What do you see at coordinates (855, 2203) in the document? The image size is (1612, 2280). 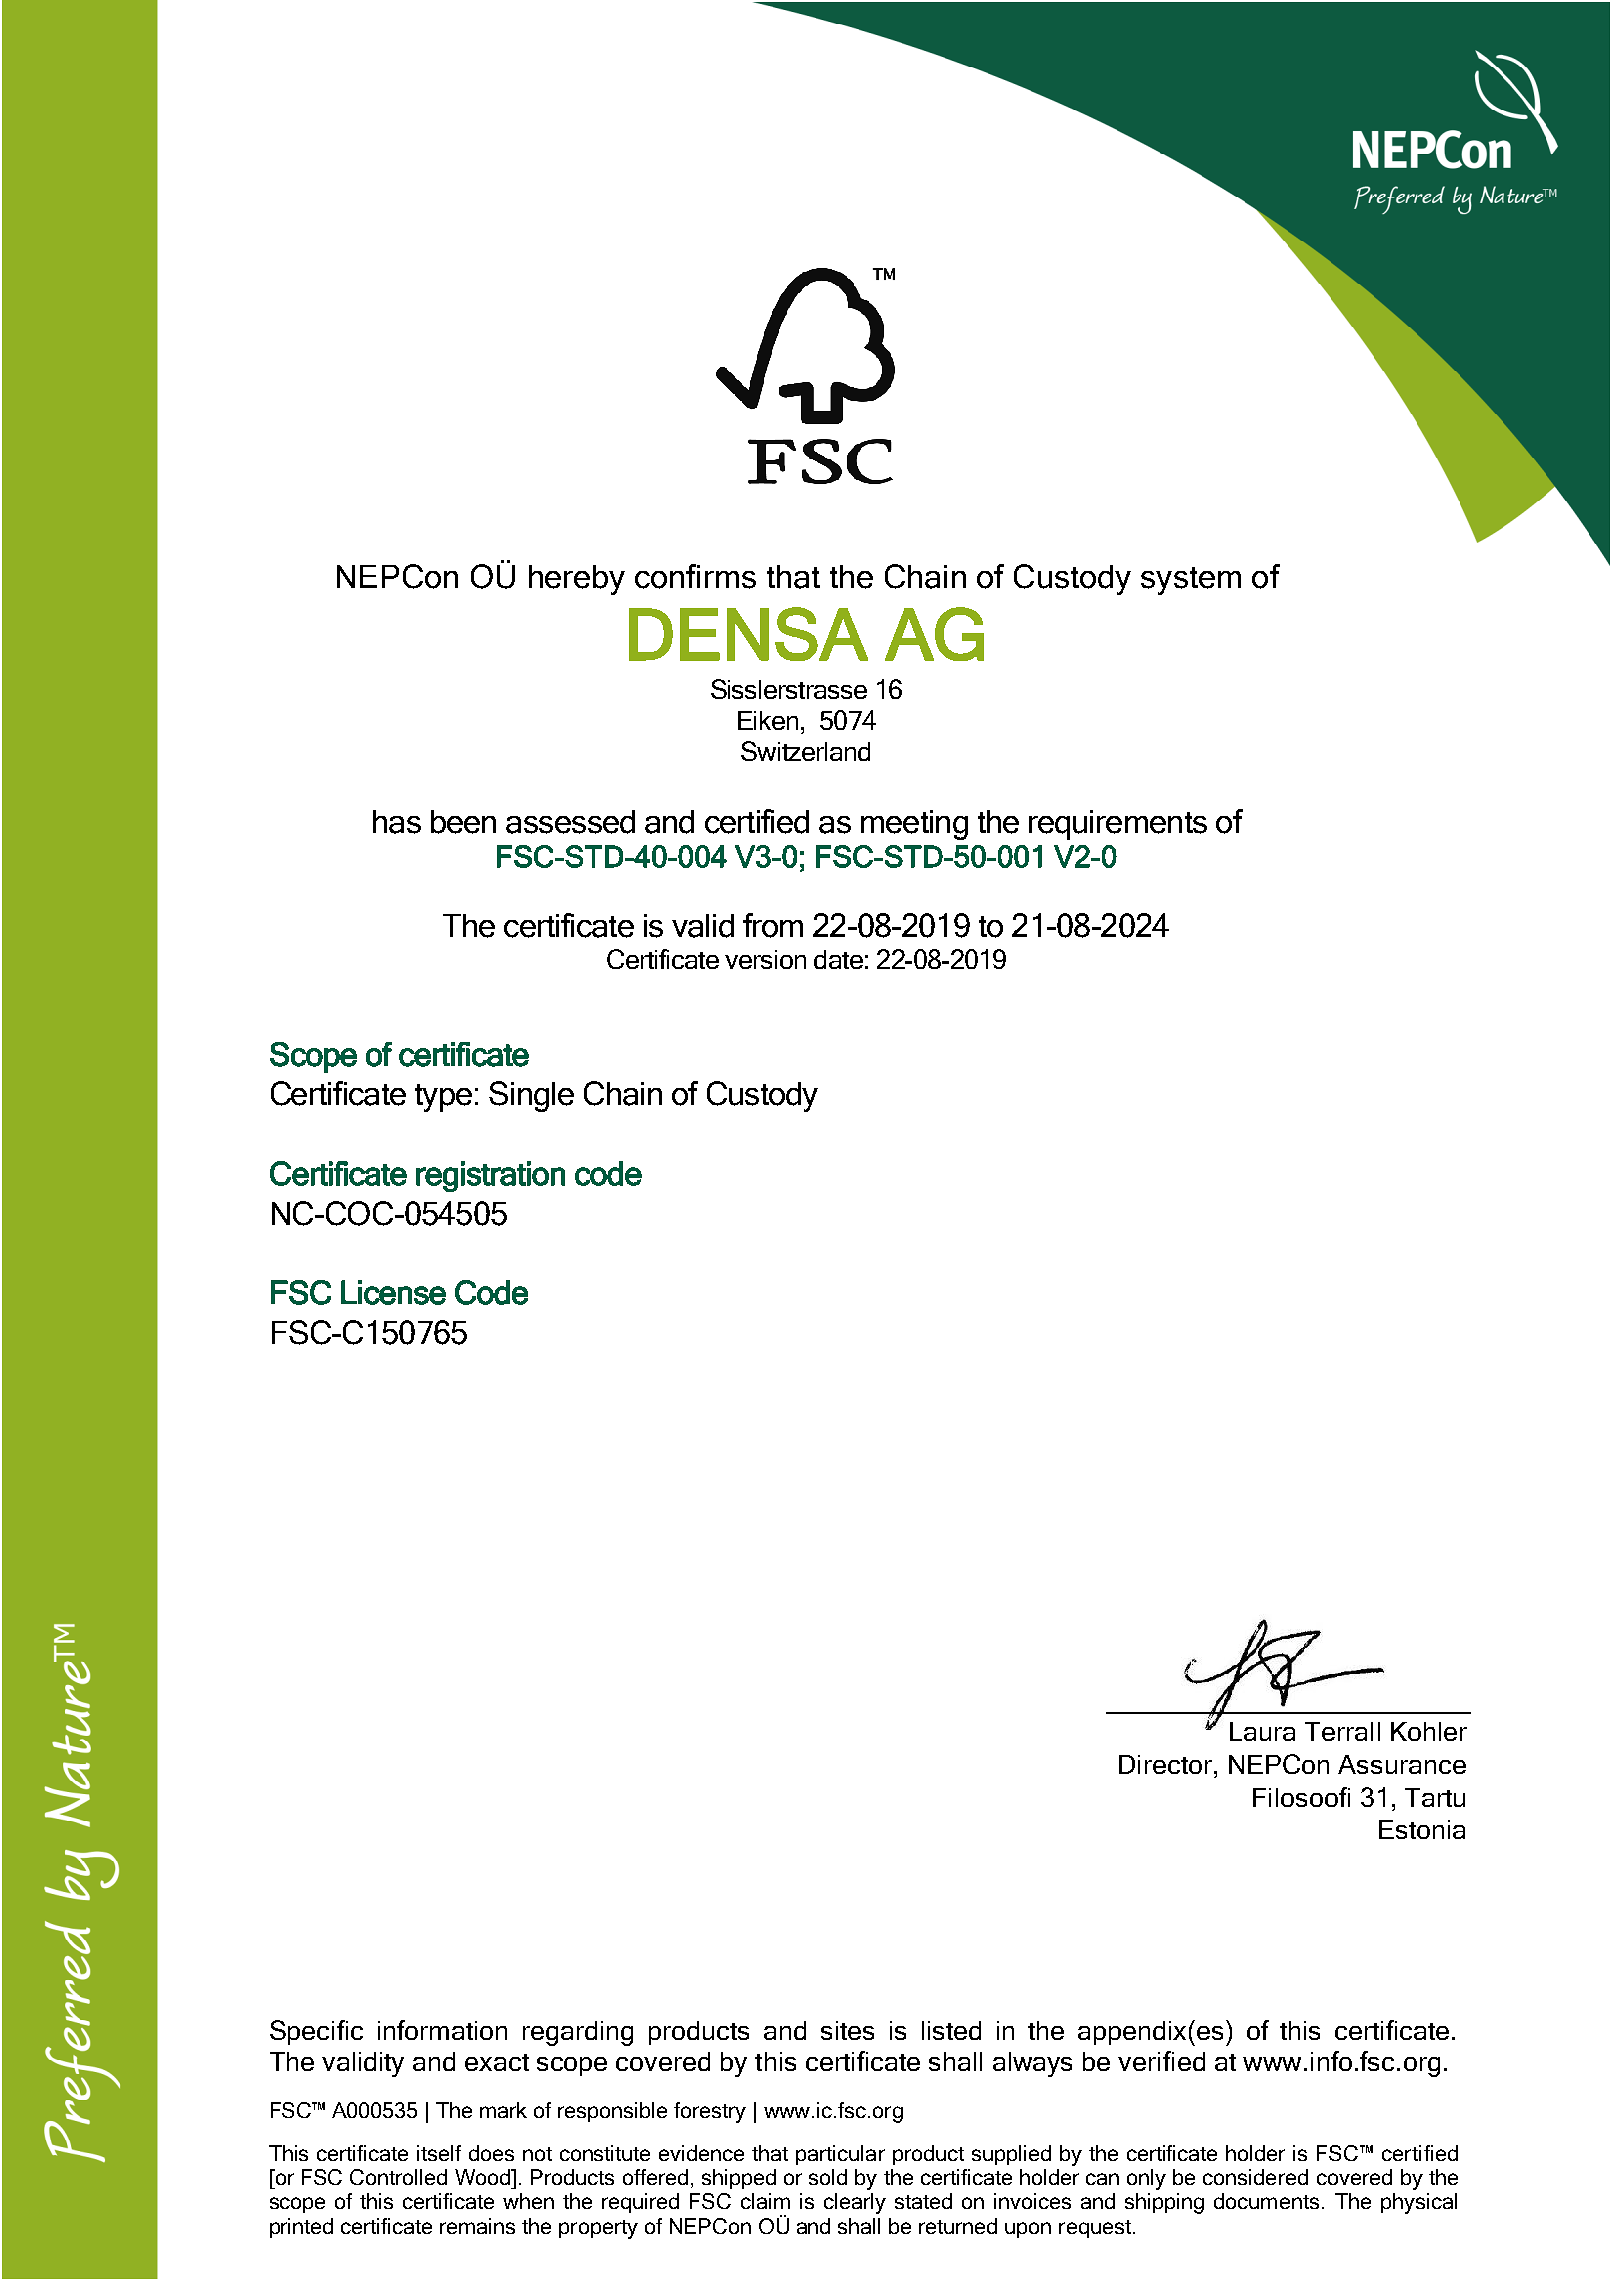 I see `clearly` at bounding box center [855, 2203].
